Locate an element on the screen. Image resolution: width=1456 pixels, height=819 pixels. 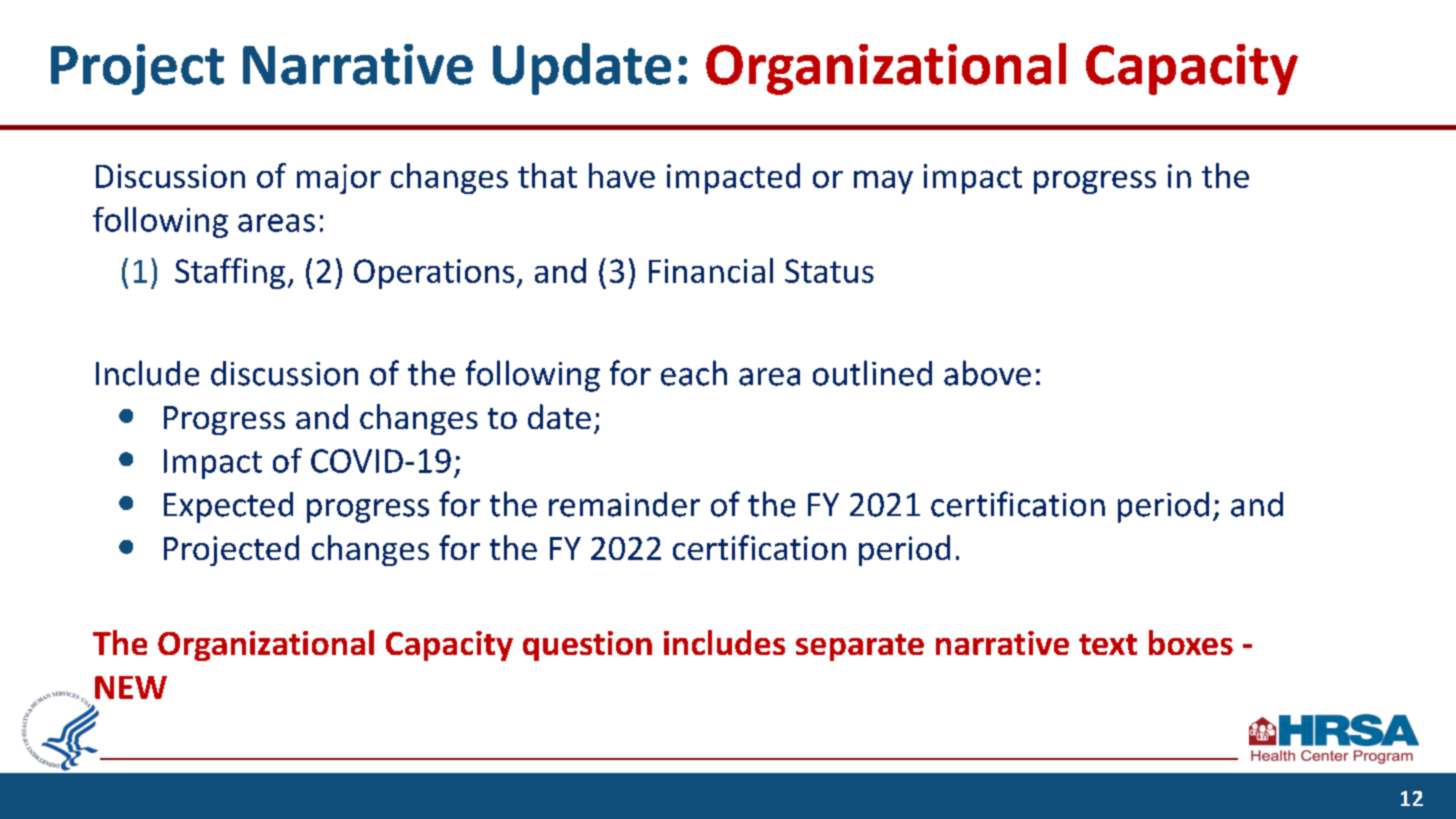
each is located at coordinates (694, 373).
